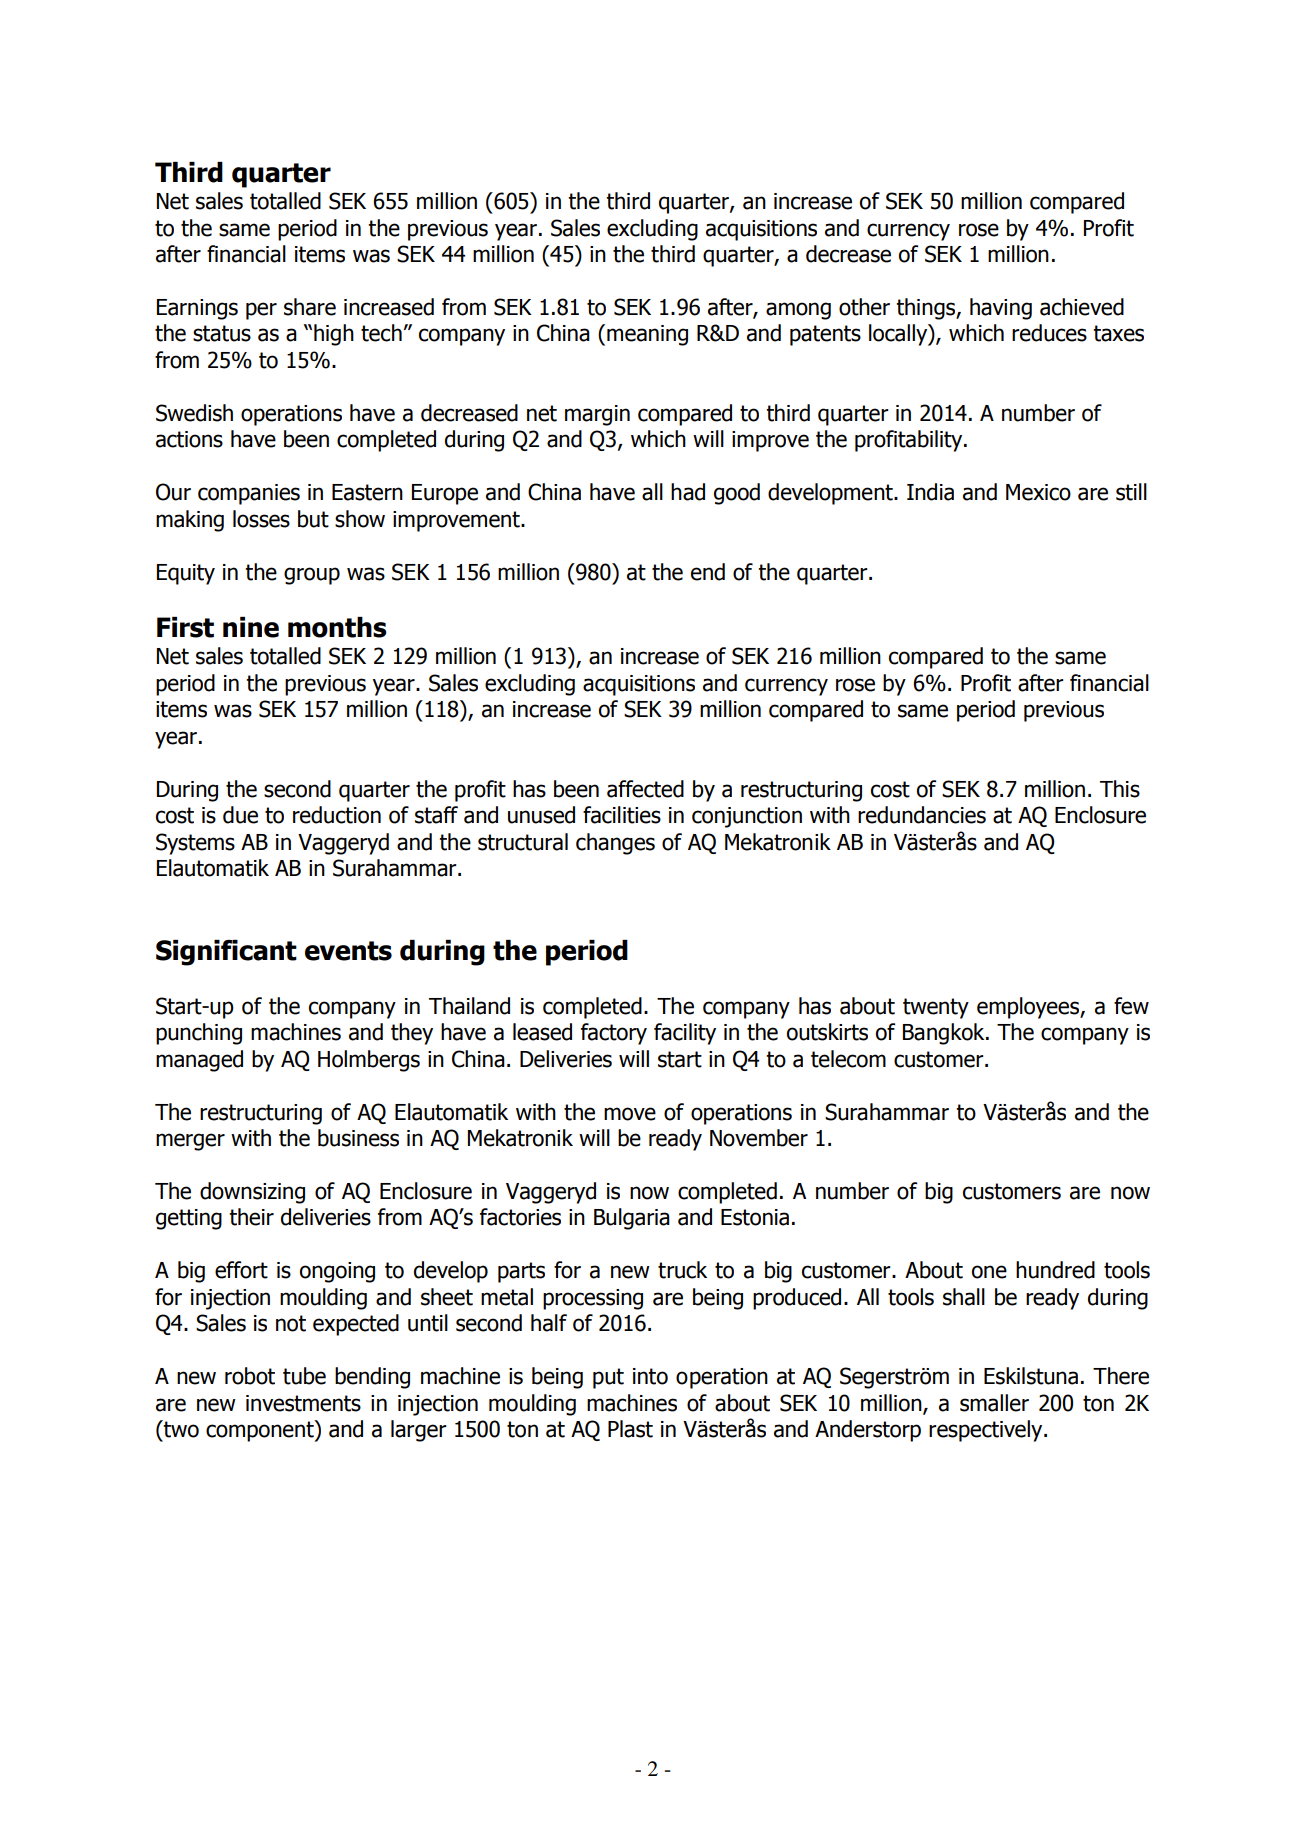 Image resolution: width=1306 pixels, height=1846 pixels. I want to click on This, so click(1120, 789).
